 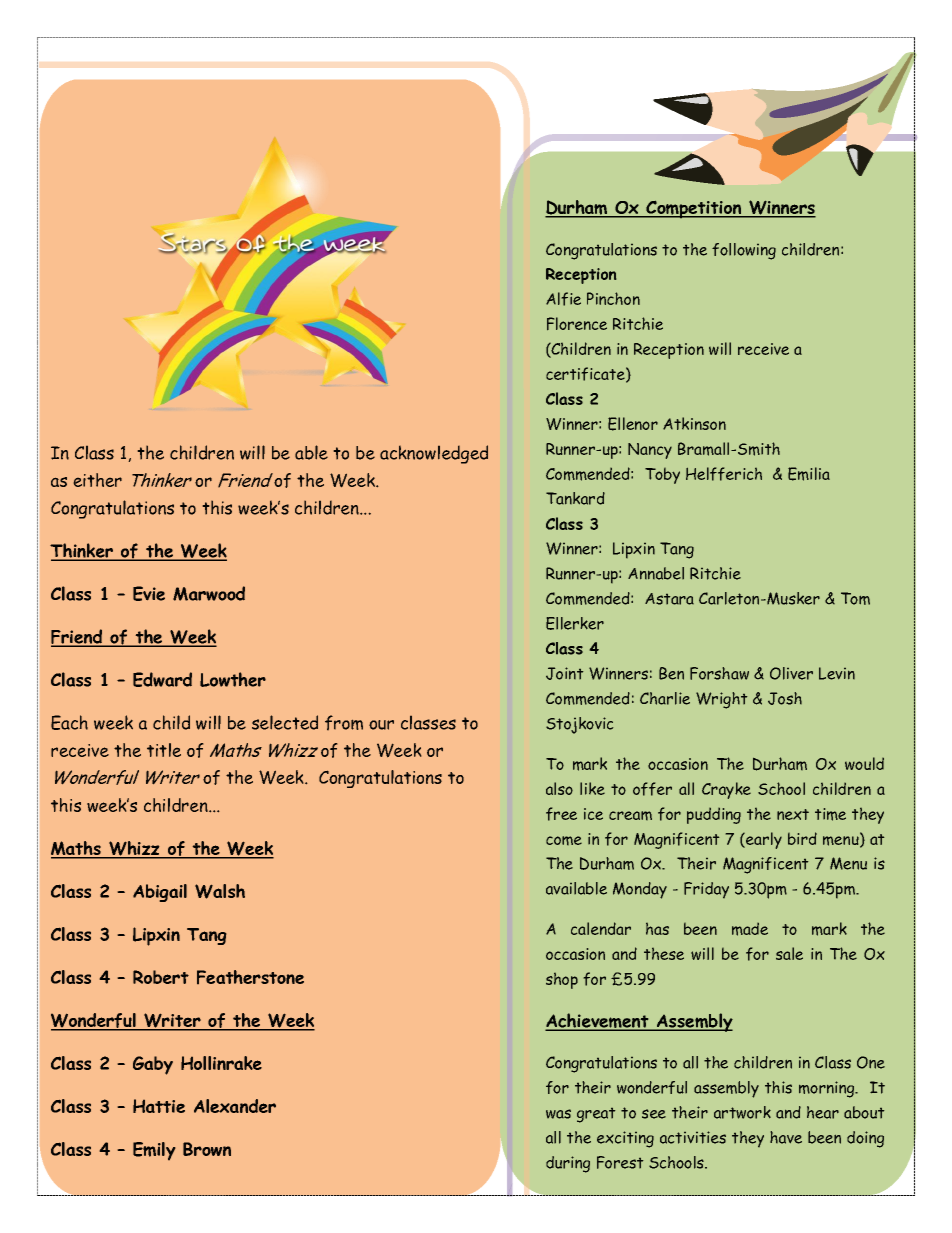 I want to click on Joint, so click(x=564, y=673).
